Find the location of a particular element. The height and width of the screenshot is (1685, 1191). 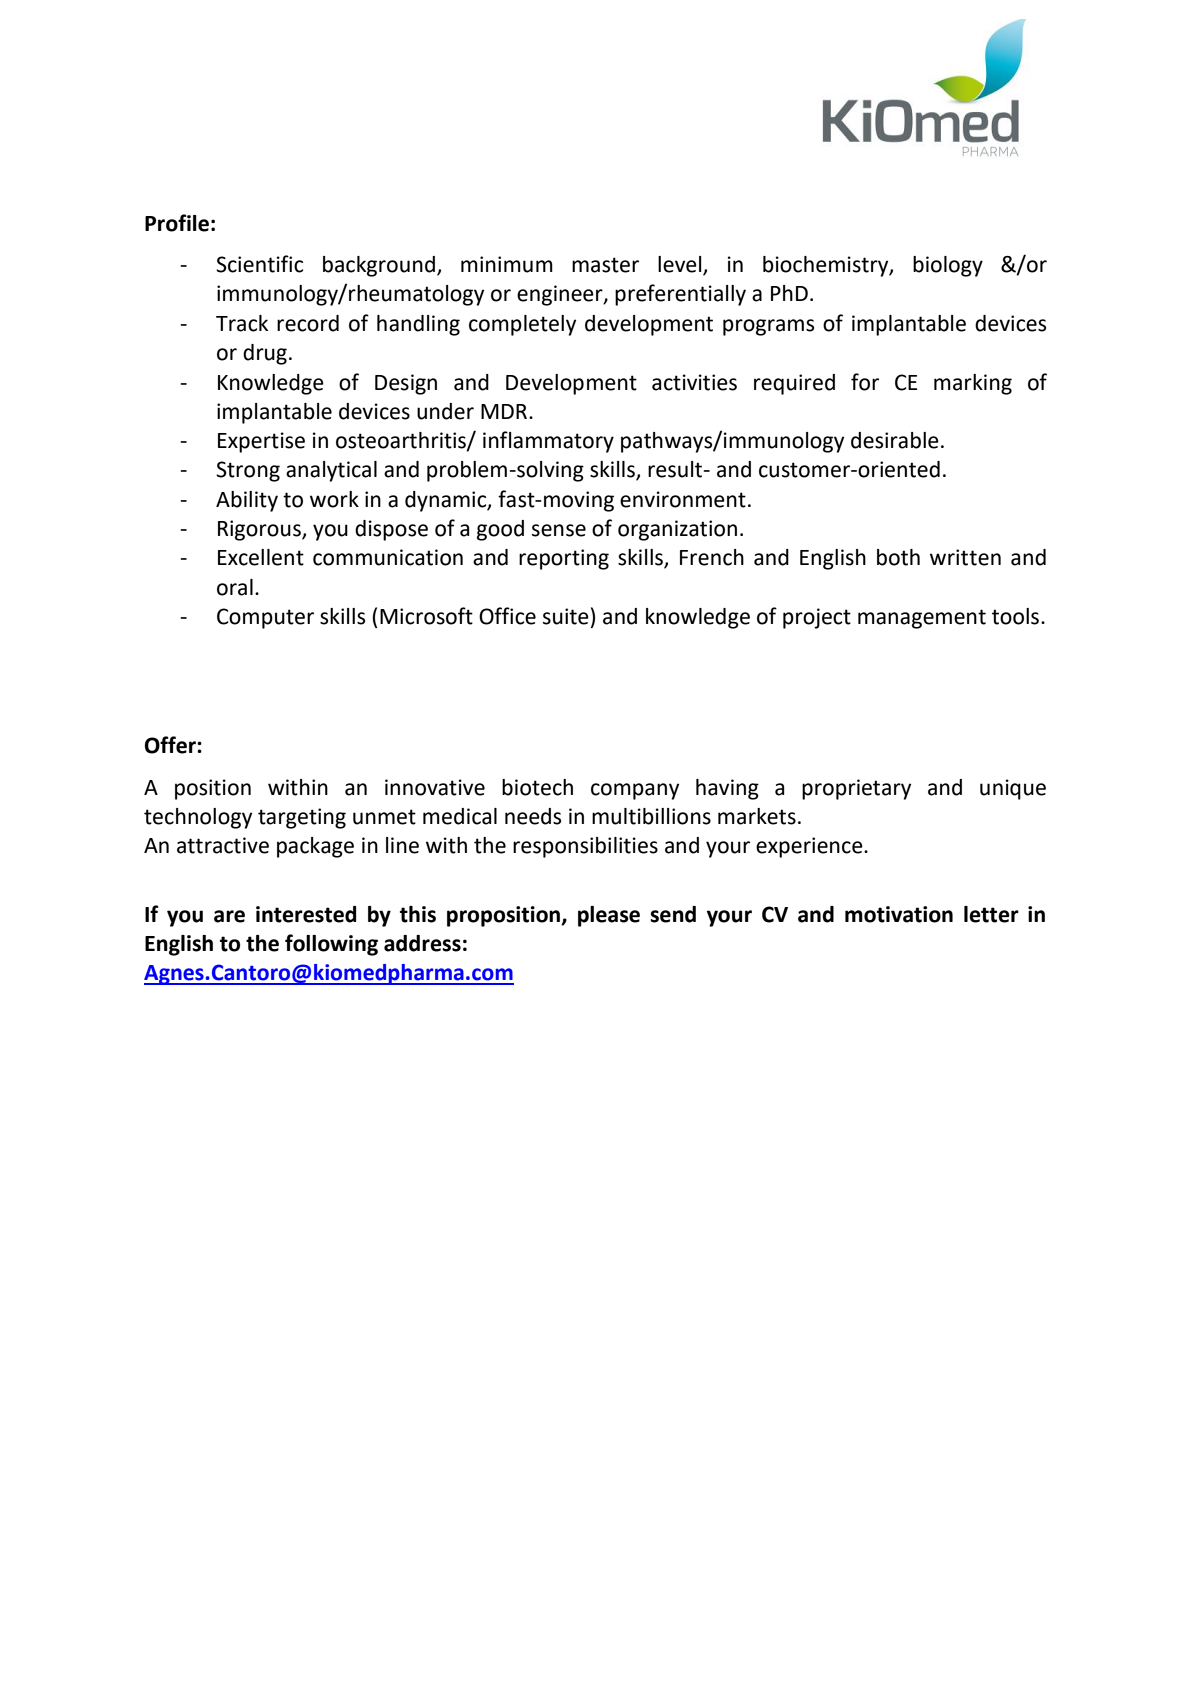

biology is located at coordinates (948, 266).
